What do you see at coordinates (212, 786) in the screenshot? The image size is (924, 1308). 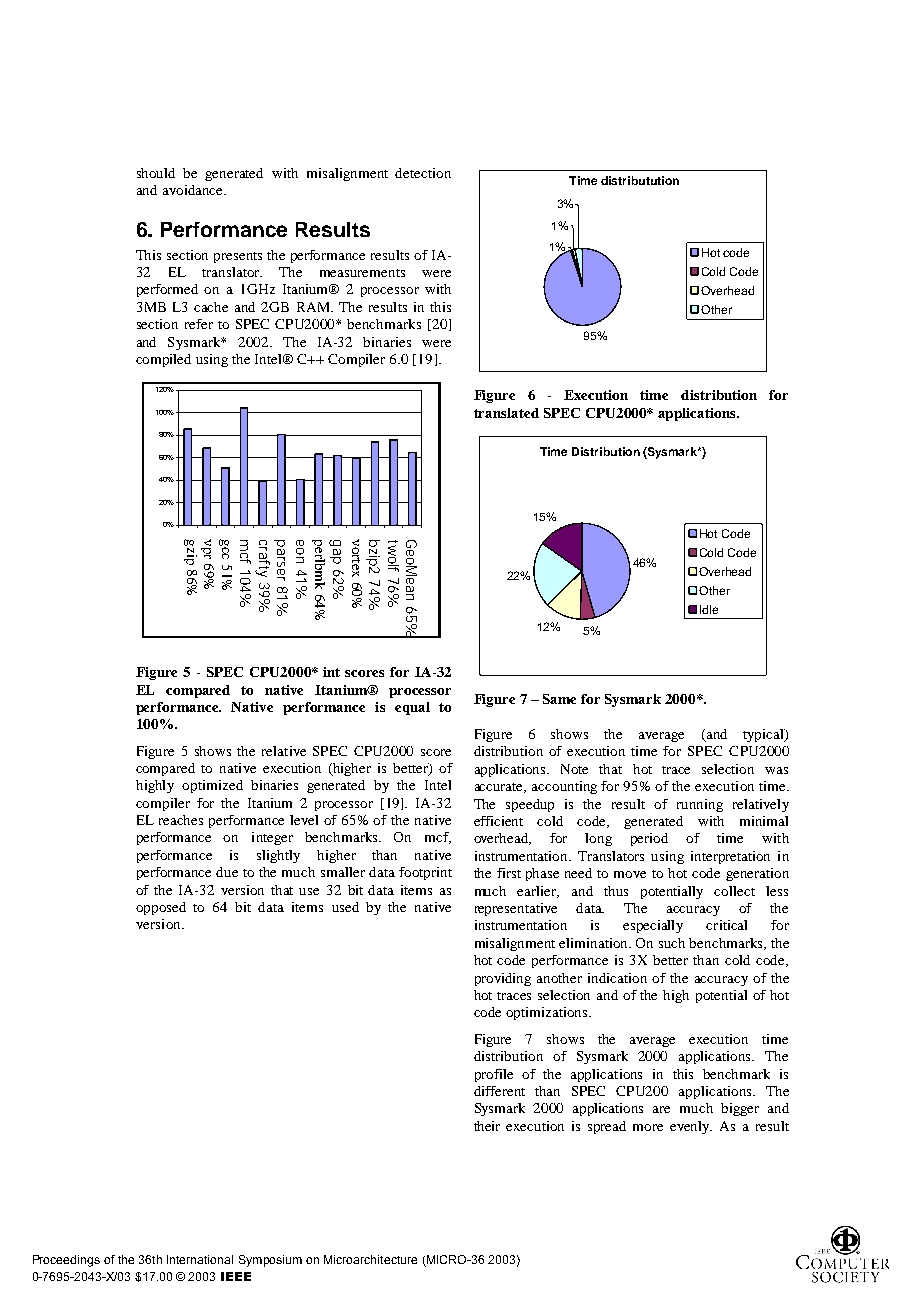 I see `optimized` at bounding box center [212, 786].
